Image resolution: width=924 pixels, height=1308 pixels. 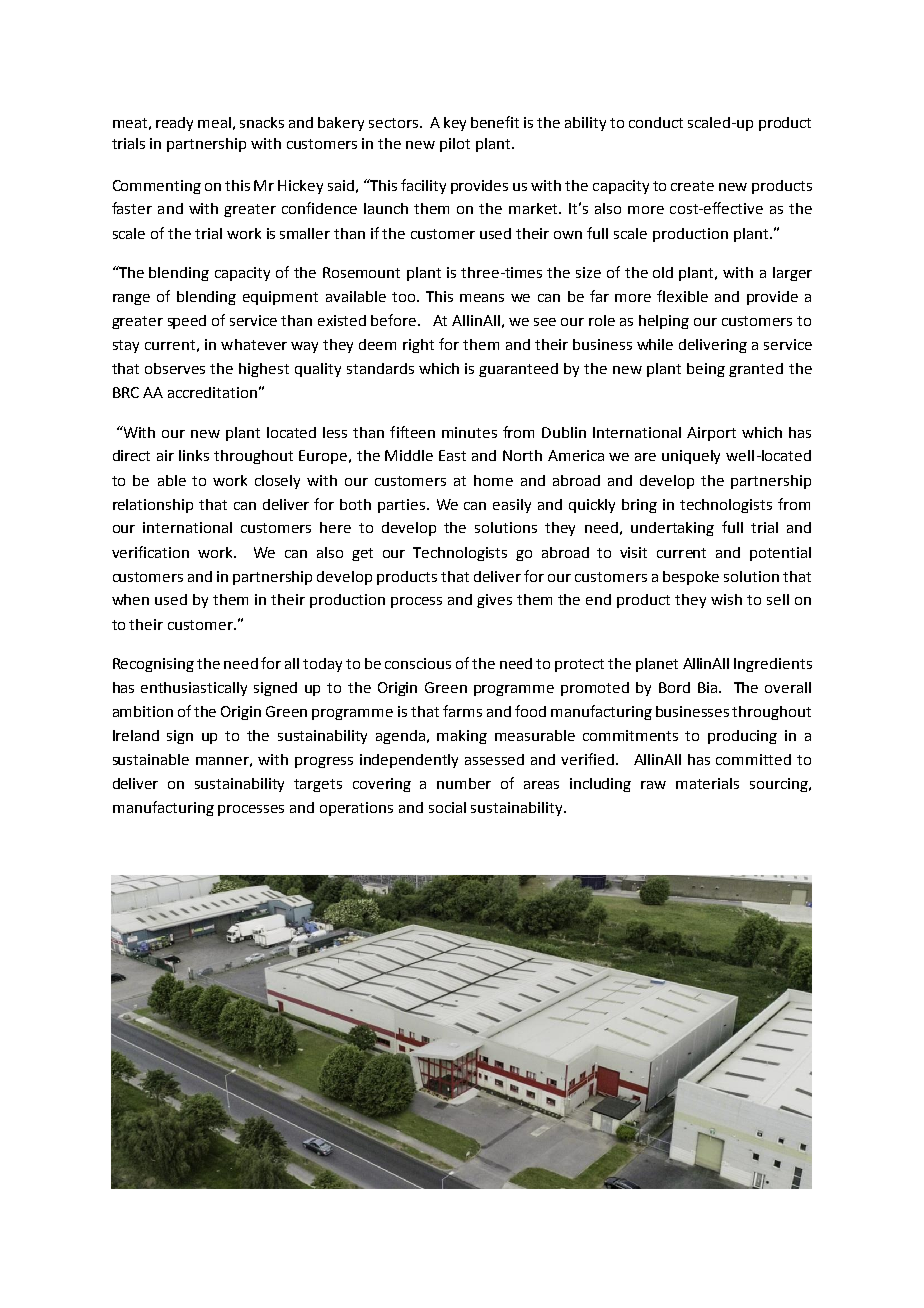 I want to click on conduct, so click(x=656, y=122).
